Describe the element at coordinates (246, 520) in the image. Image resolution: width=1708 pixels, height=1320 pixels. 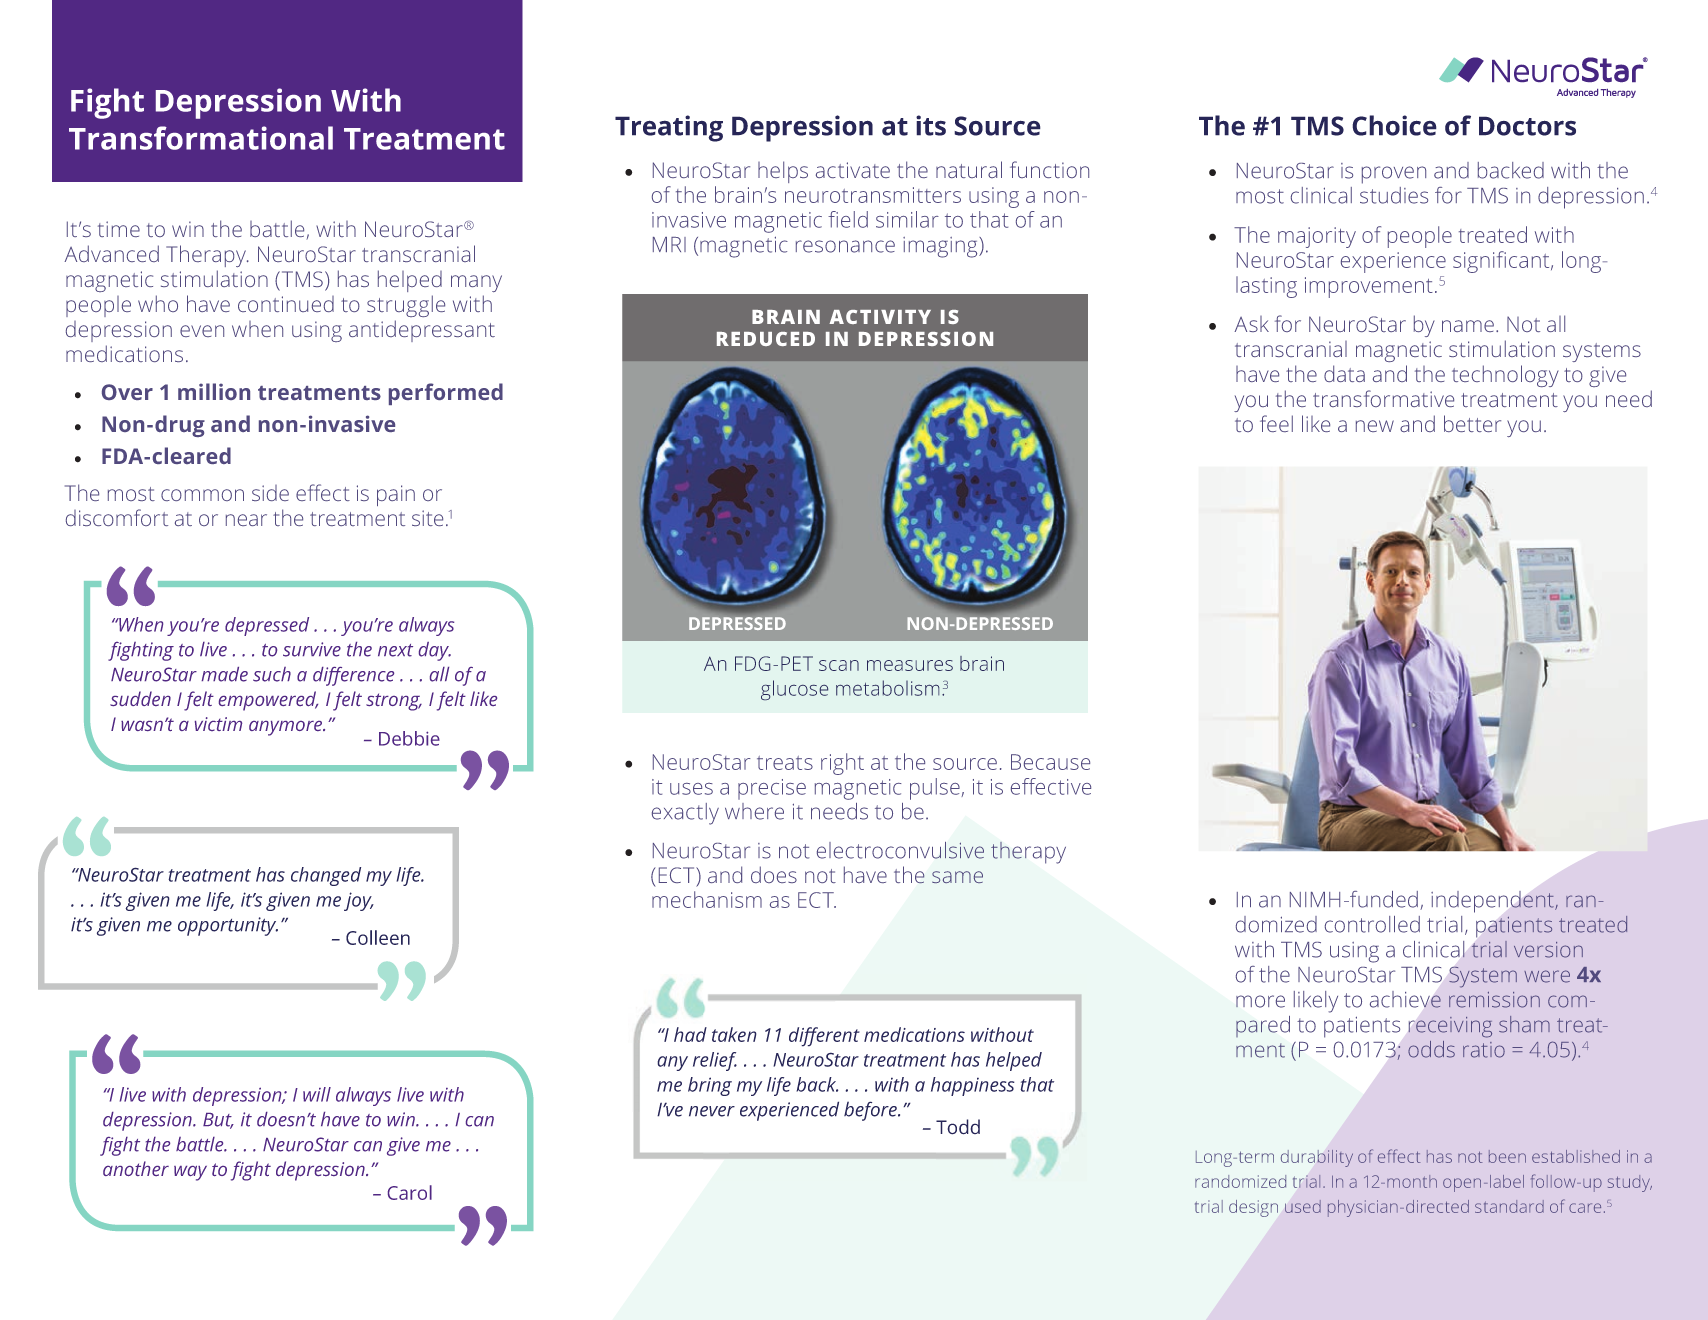
I see `near` at that location.
